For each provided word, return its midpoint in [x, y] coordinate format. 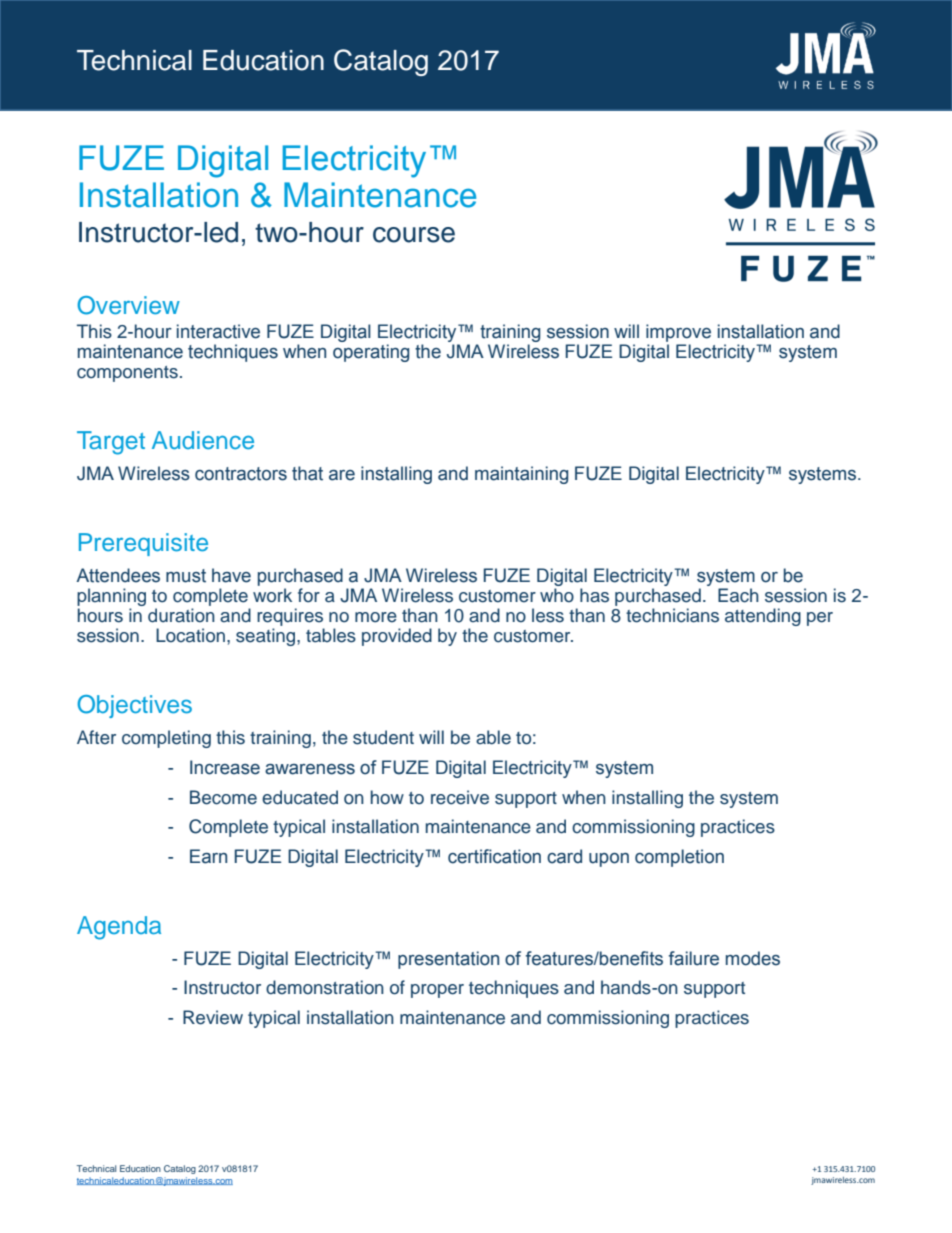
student [383, 737]
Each [738, 595]
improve [678, 333]
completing [166, 739]
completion [679, 858]
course [414, 235]
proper [437, 991]
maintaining [521, 475]
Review [213, 1017]
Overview [128, 305]
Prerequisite [143, 544]
